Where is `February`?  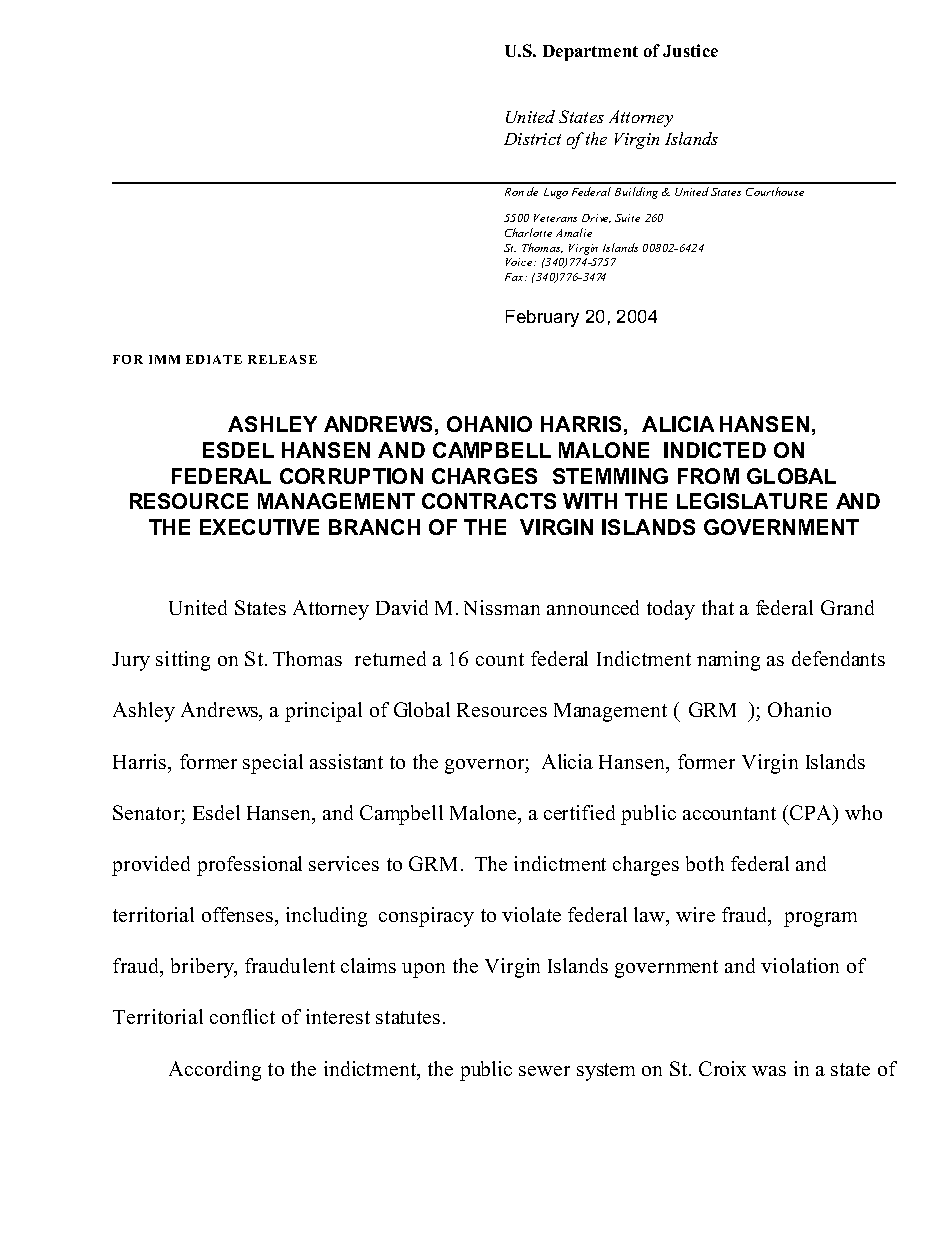 February is located at coordinates (542, 318).
